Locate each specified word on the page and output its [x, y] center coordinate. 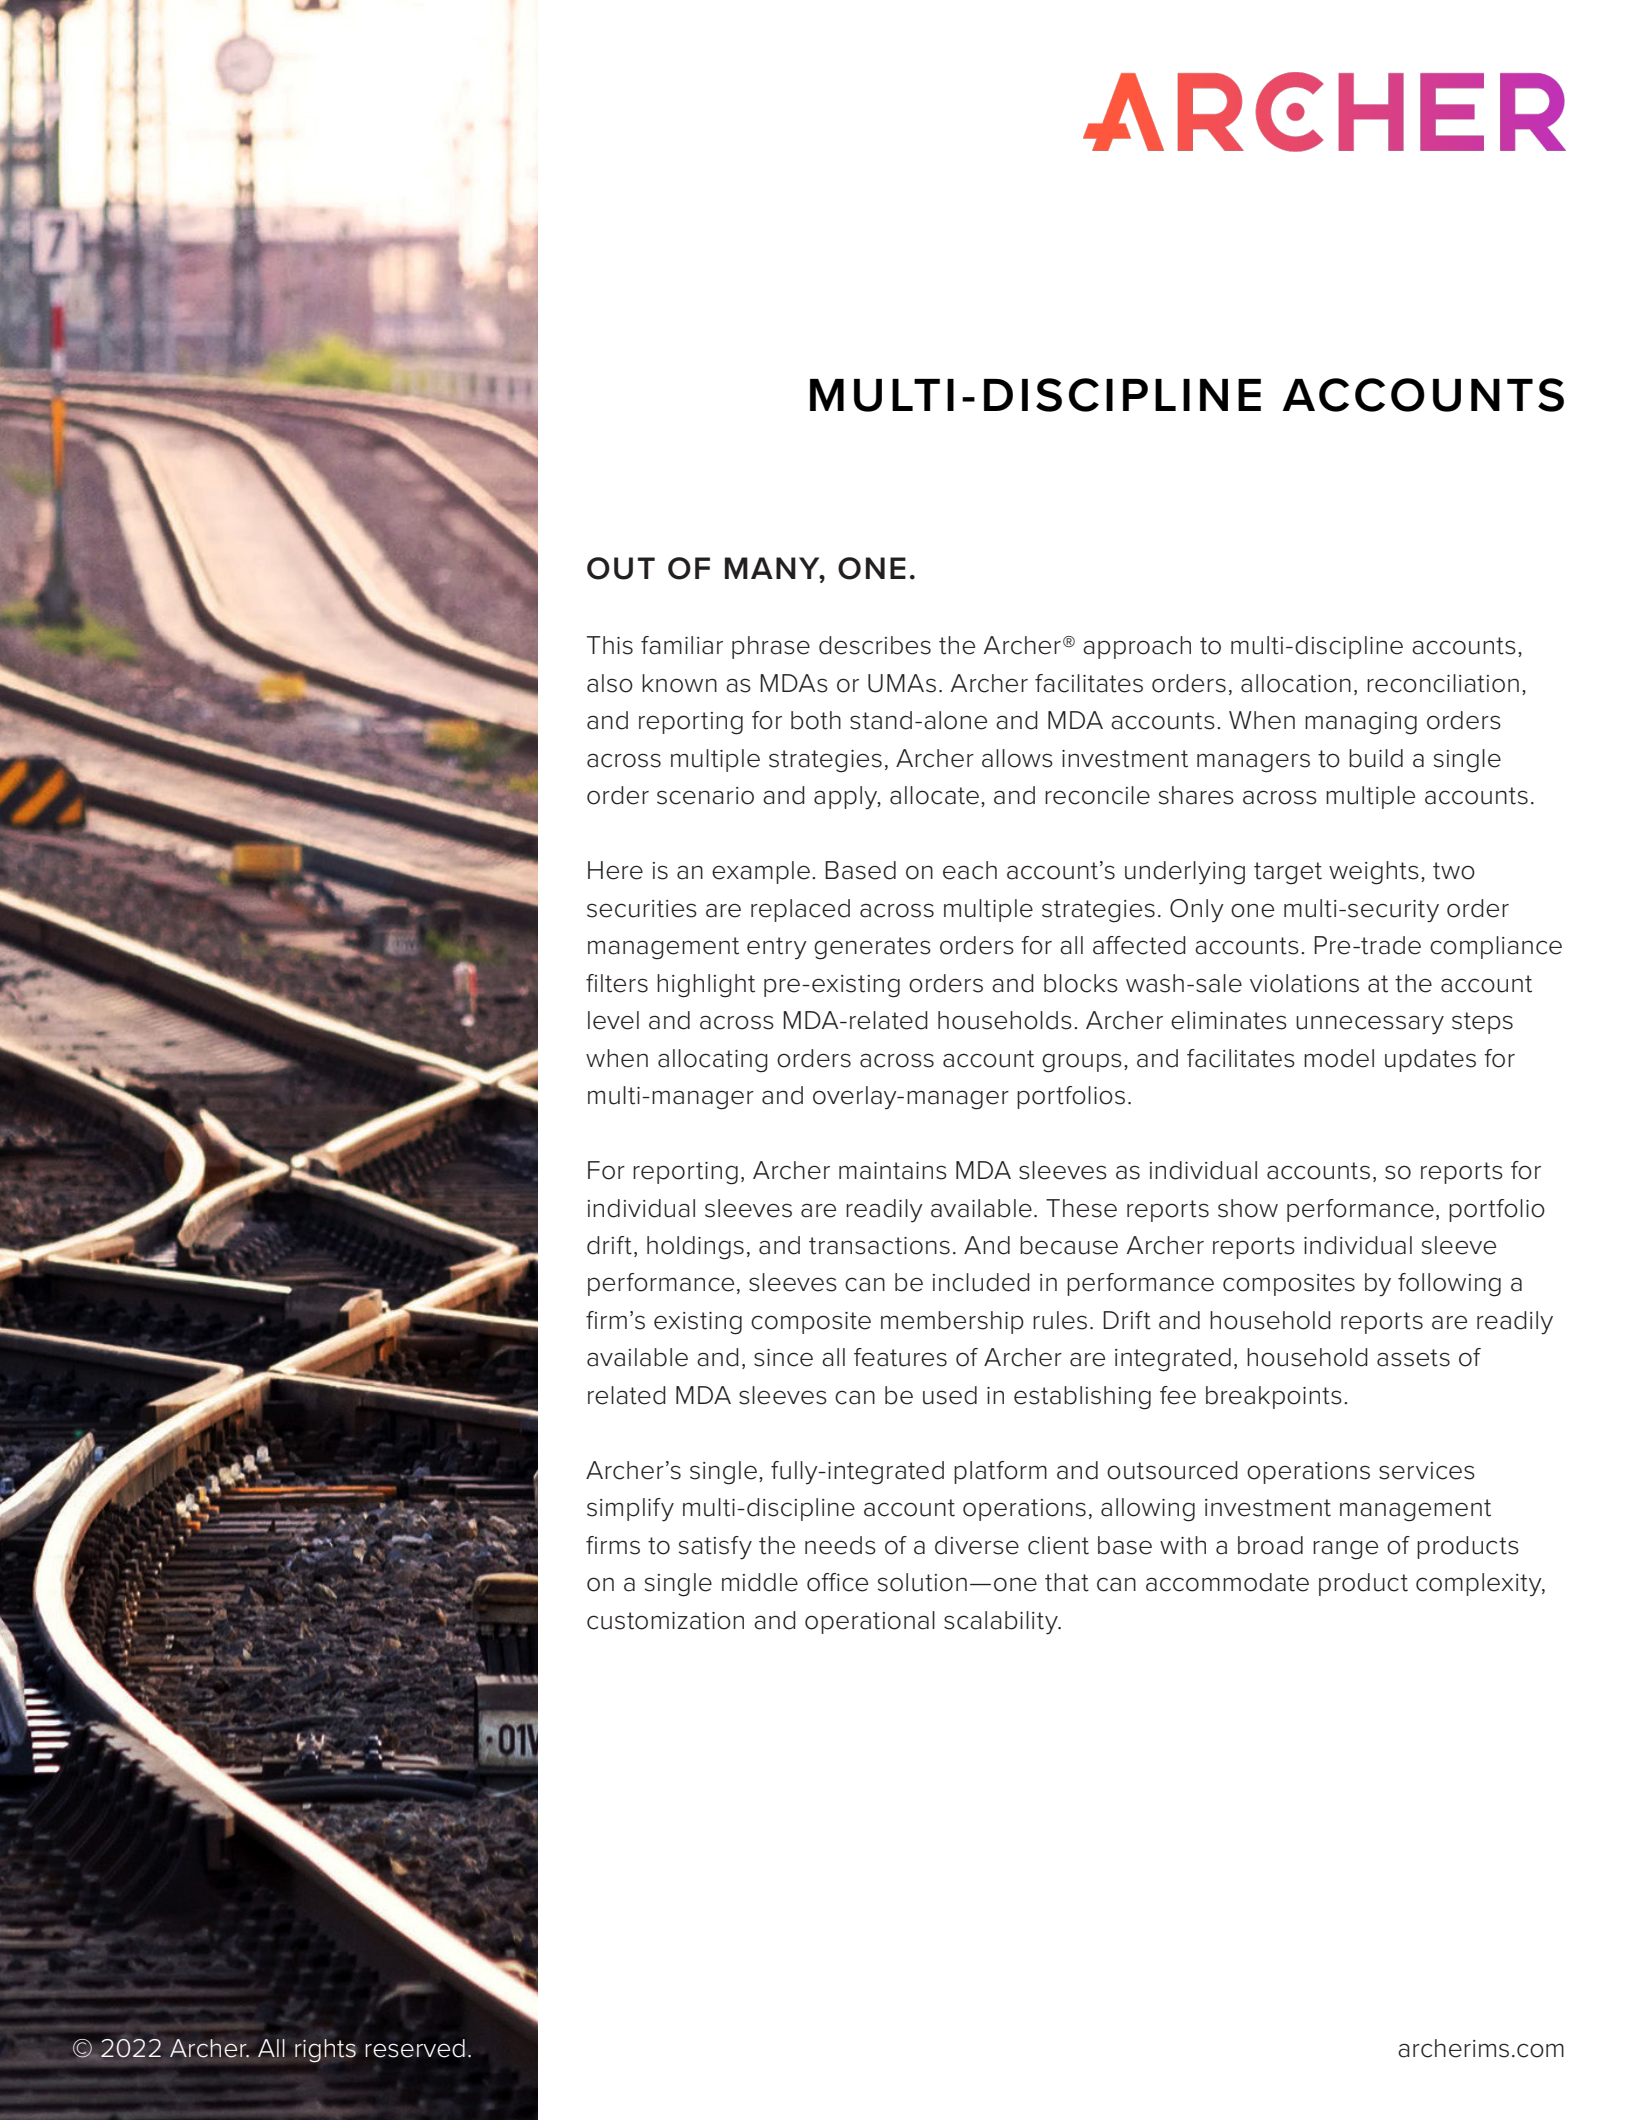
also [610, 683]
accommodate [1227, 1582]
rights [325, 2051]
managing [1361, 723]
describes [875, 645]
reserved [415, 2048]
